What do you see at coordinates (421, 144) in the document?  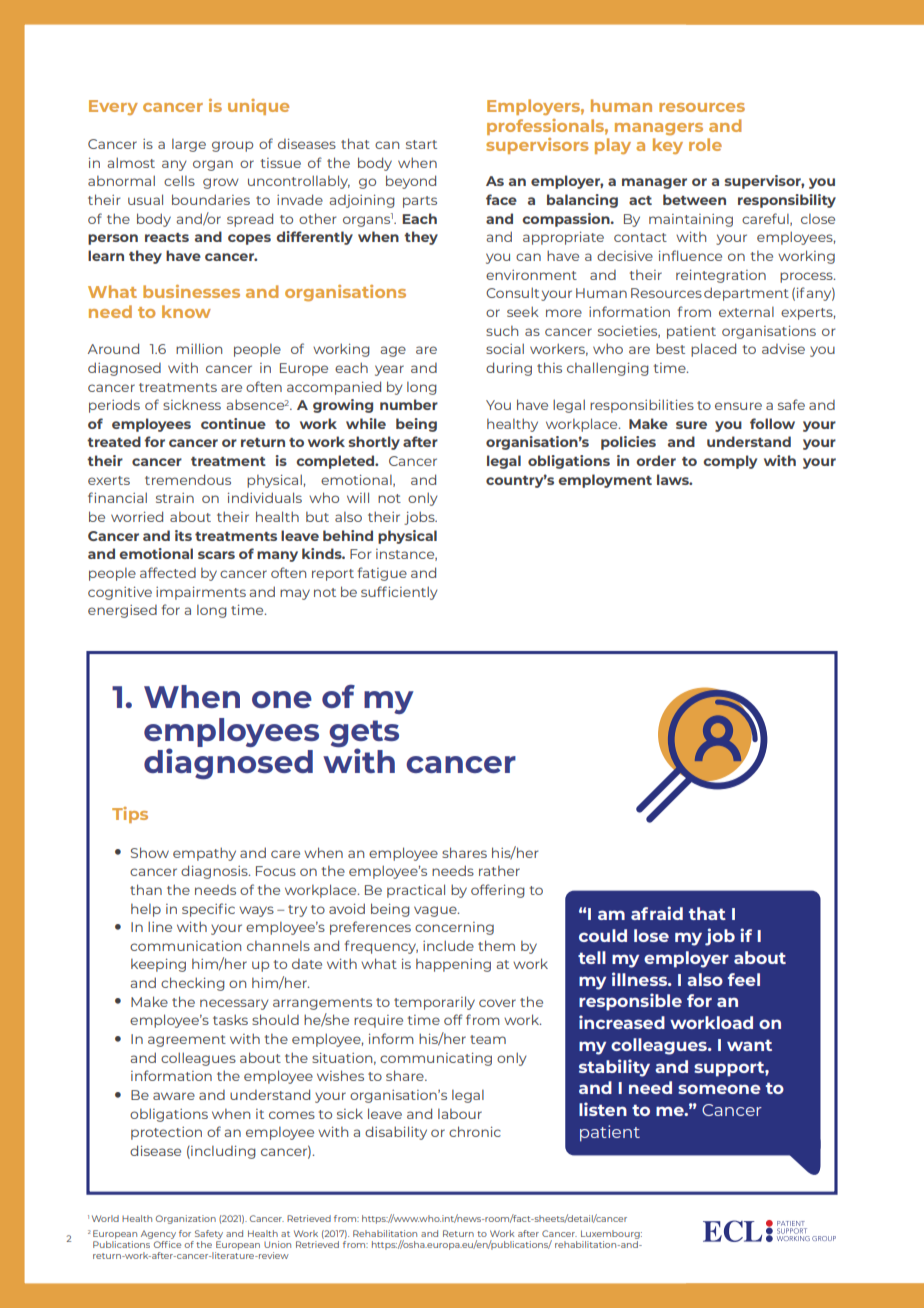 I see `start` at bounding box center [421, 144].
